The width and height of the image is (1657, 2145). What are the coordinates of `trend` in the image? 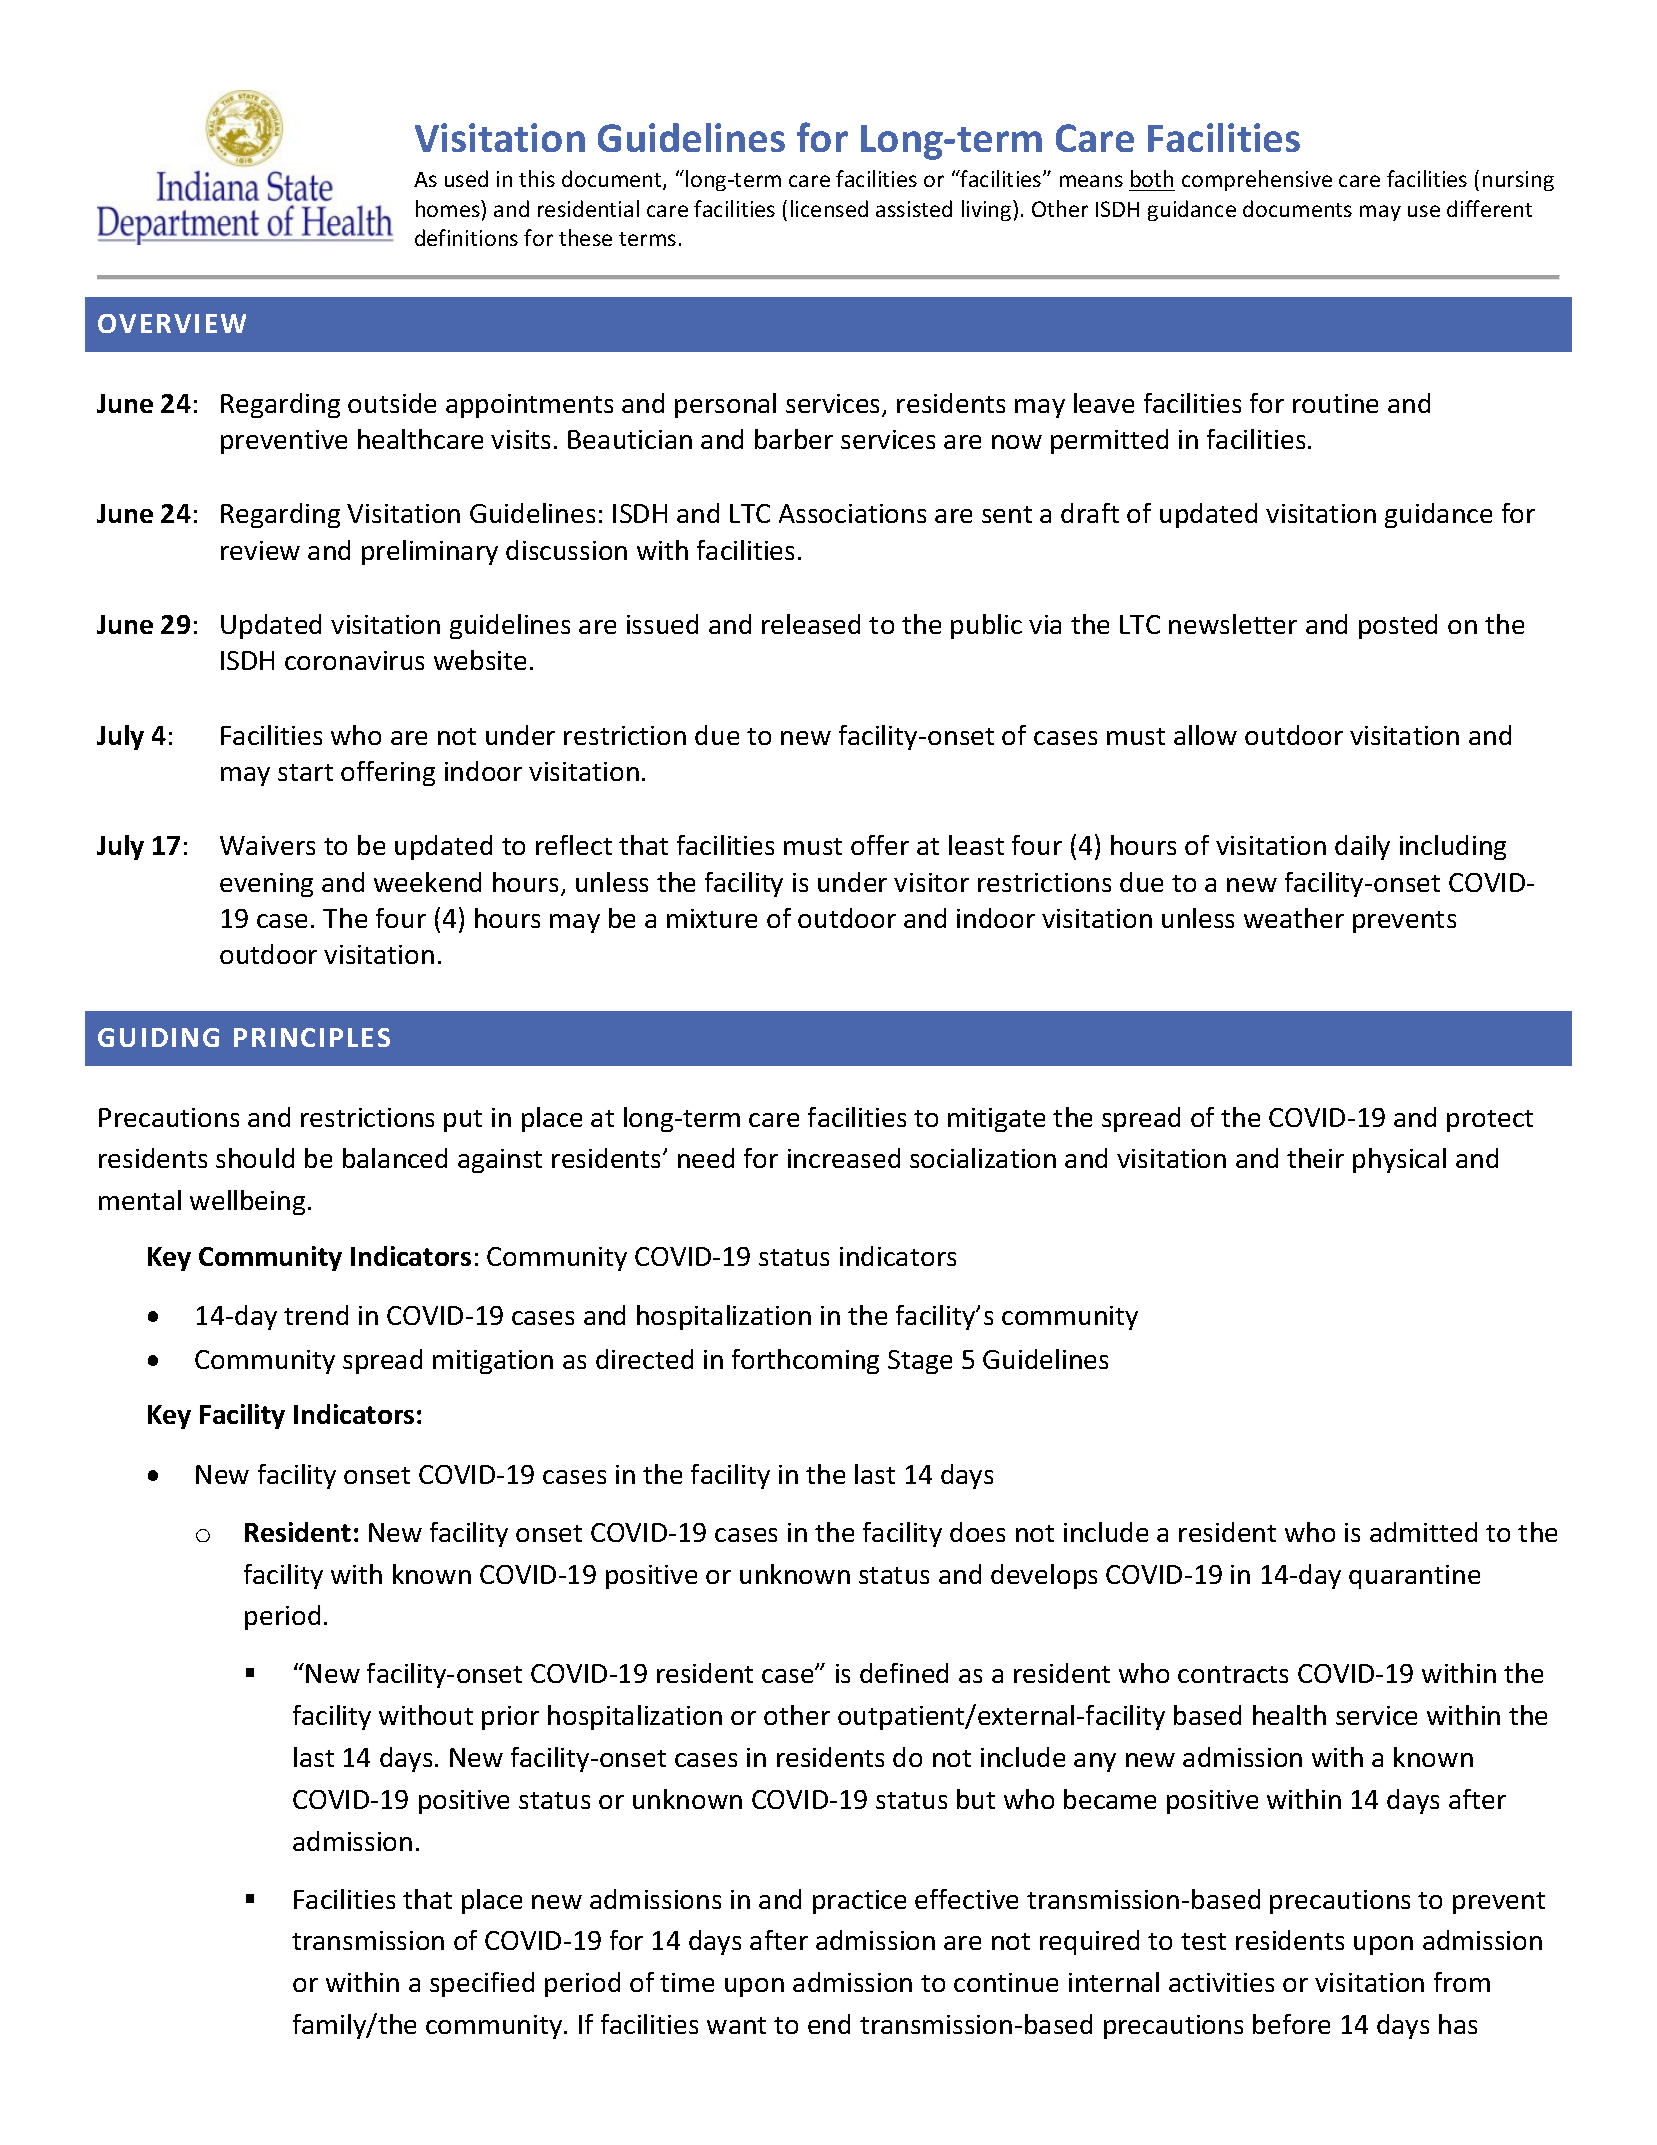 It's located at (316, 1315).
